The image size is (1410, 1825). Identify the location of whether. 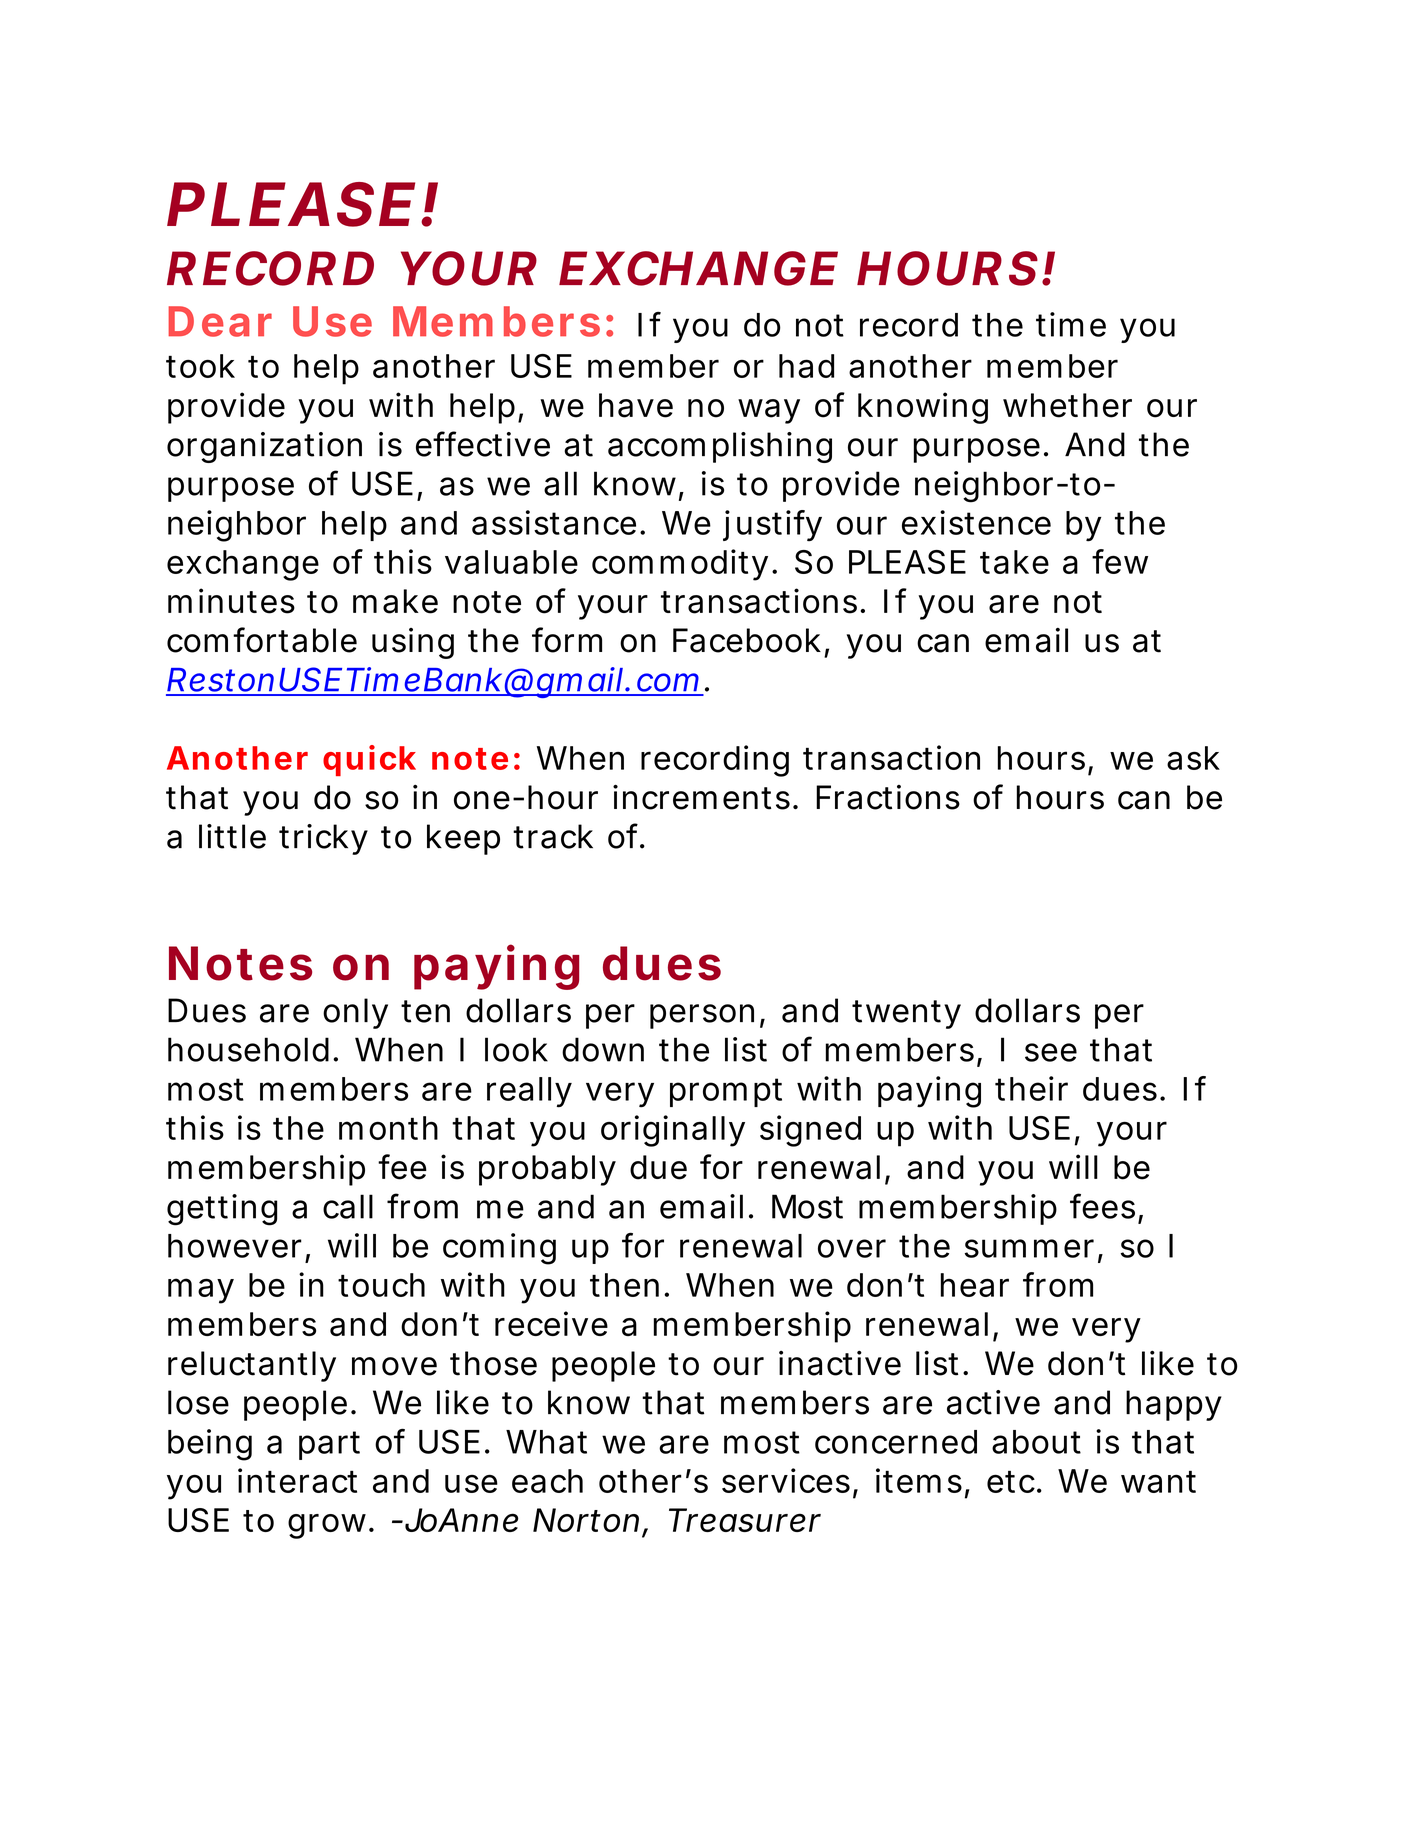
(1067, 405).
